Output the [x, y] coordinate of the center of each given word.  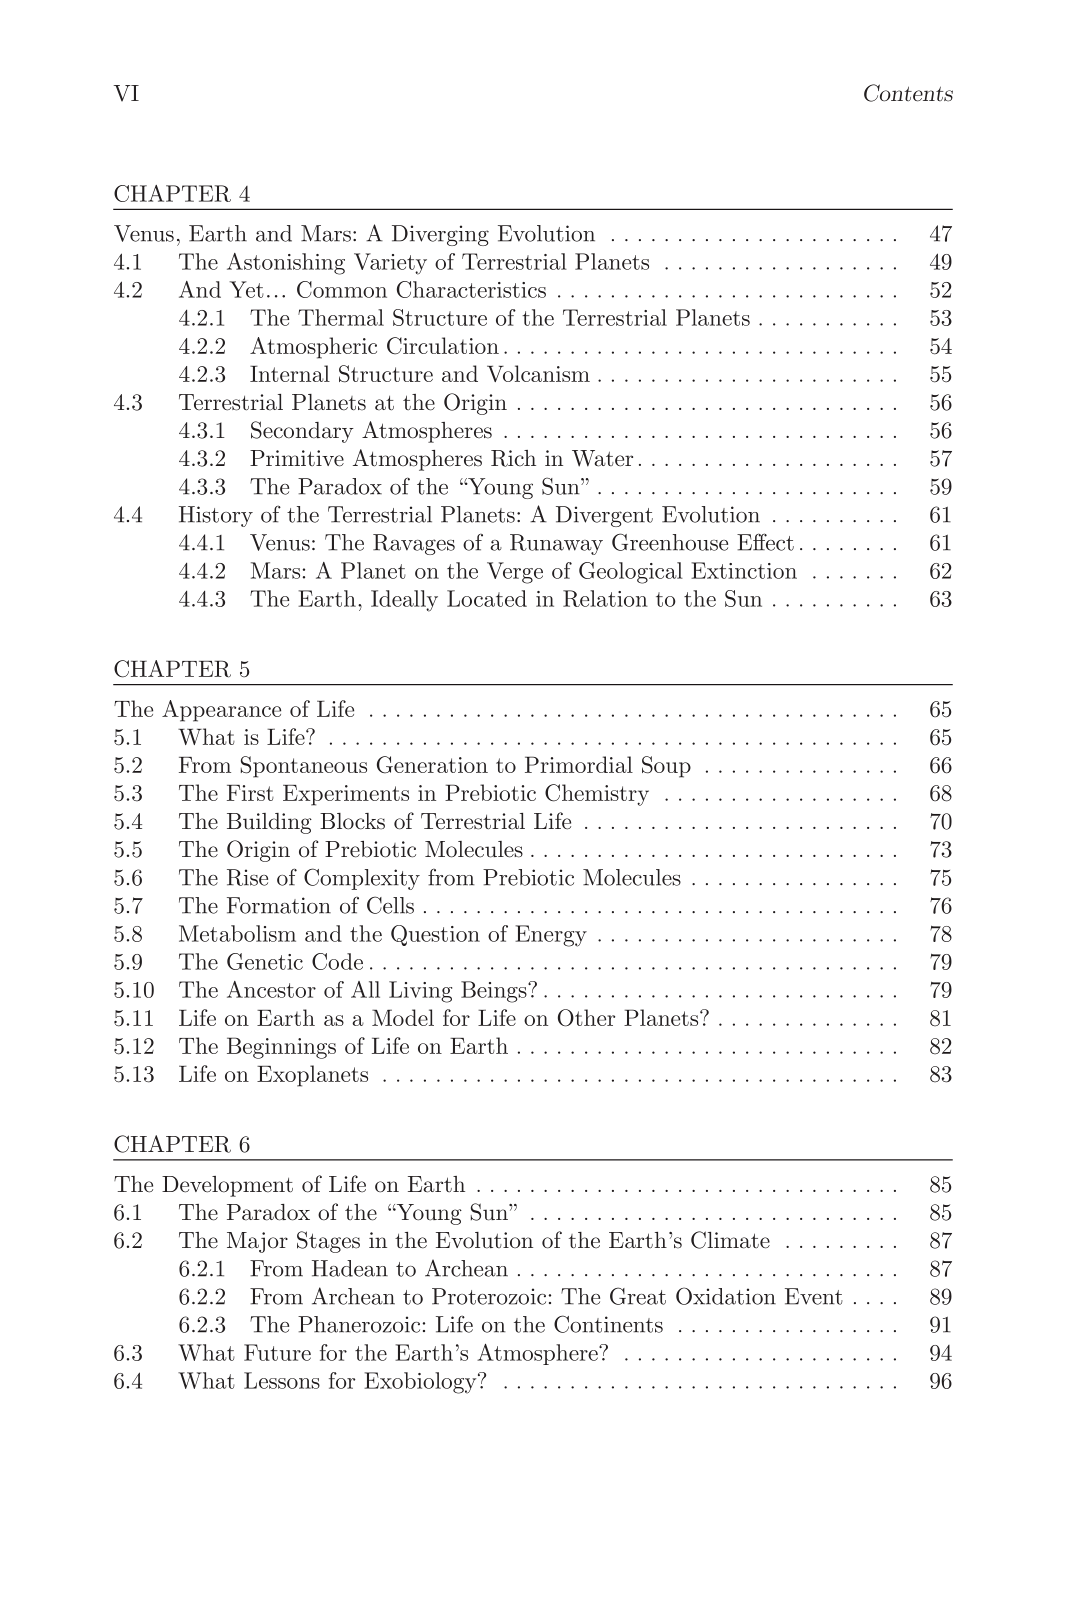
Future [277, 1352]
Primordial [579, 764]
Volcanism [538, 373]
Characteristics [471, 289]
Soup [666, 767]
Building [269, 823]
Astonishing [286, 264]
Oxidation [726, 1296]
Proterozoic [489, 1296]
